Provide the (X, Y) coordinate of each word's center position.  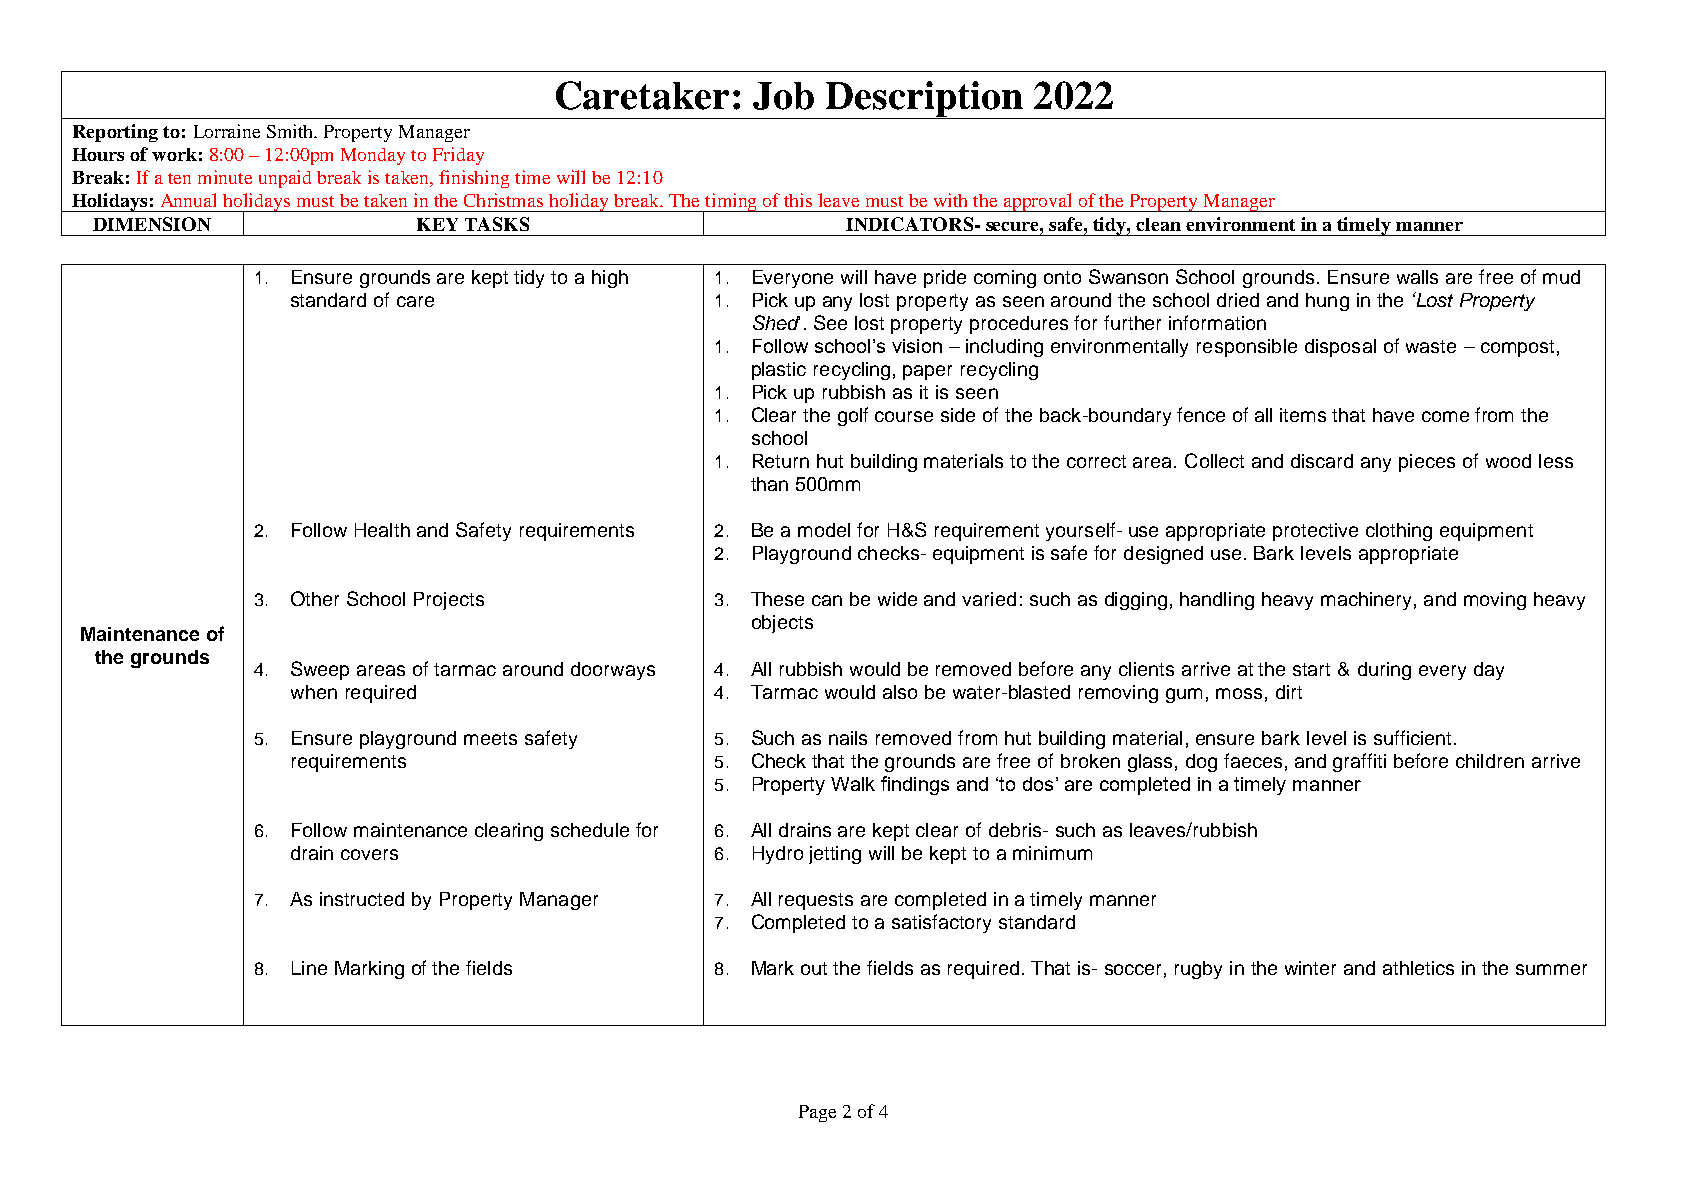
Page (817, 1113)
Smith (292, 131)
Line (309, 968)
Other (315, 598)
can (827, 600)
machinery (1366, 601)
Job (783, 96)
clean (1158, 224)
